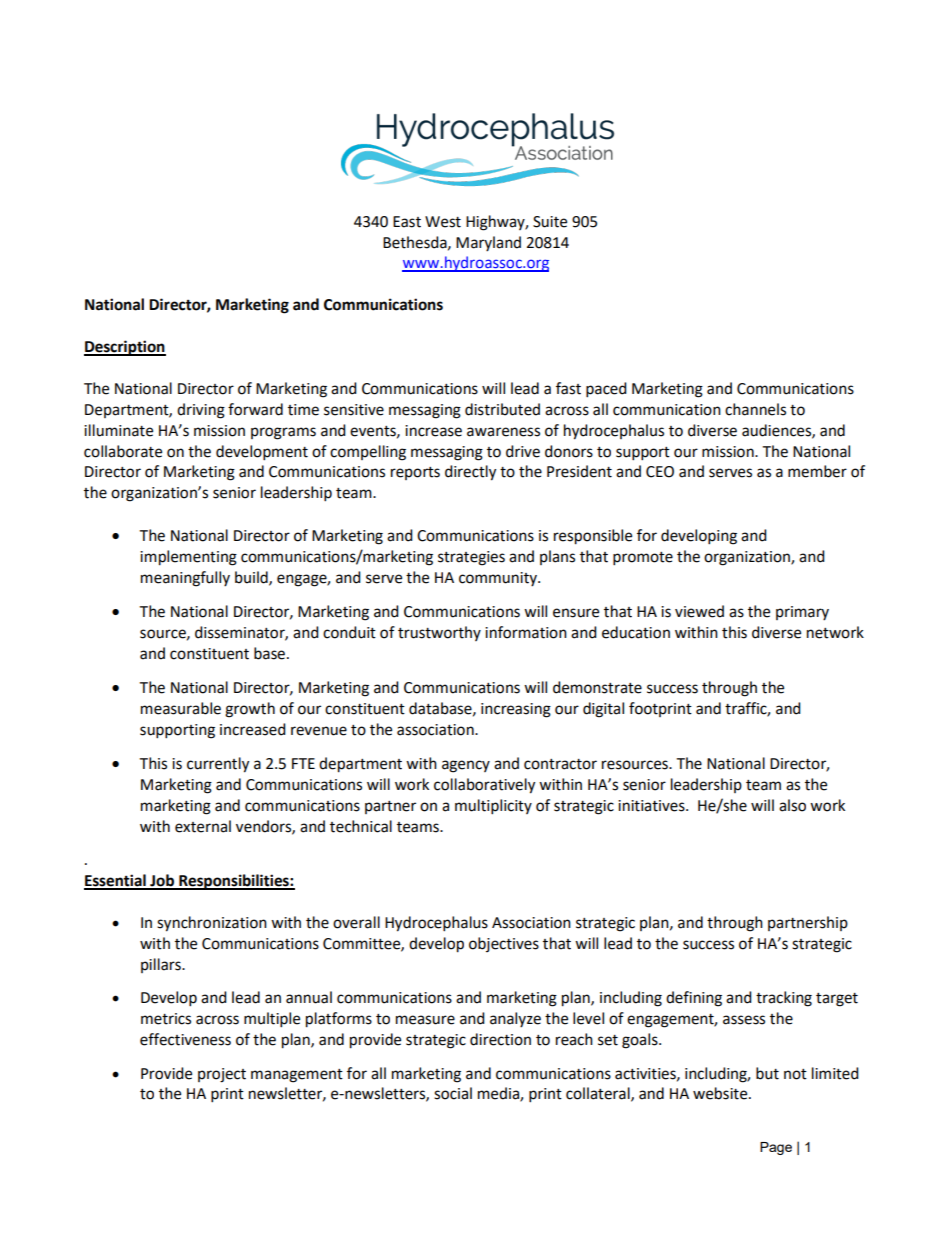 Image resolution: width=952 pixels, height=1233 pixels. I want to click on collaborate, so click(123, 451).
